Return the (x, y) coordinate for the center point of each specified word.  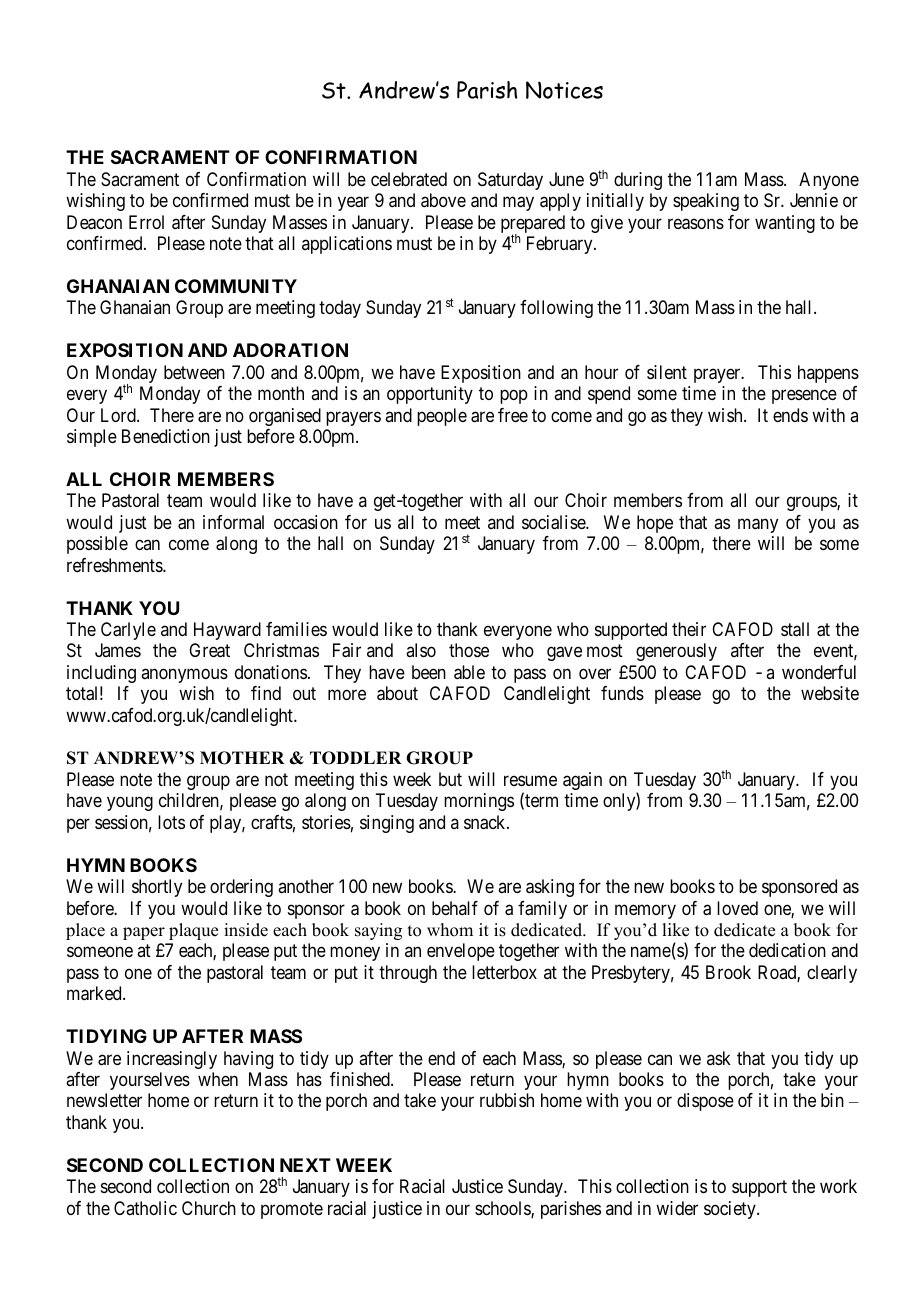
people (442, 417)
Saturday (510, 181)
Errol (146, 222)
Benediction (166, 436)
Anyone (829, 181)
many (758, 525)
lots (171, 822)
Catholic (145, 1208)
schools (503, 1209)
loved (737, 908)
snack (486, 822)
